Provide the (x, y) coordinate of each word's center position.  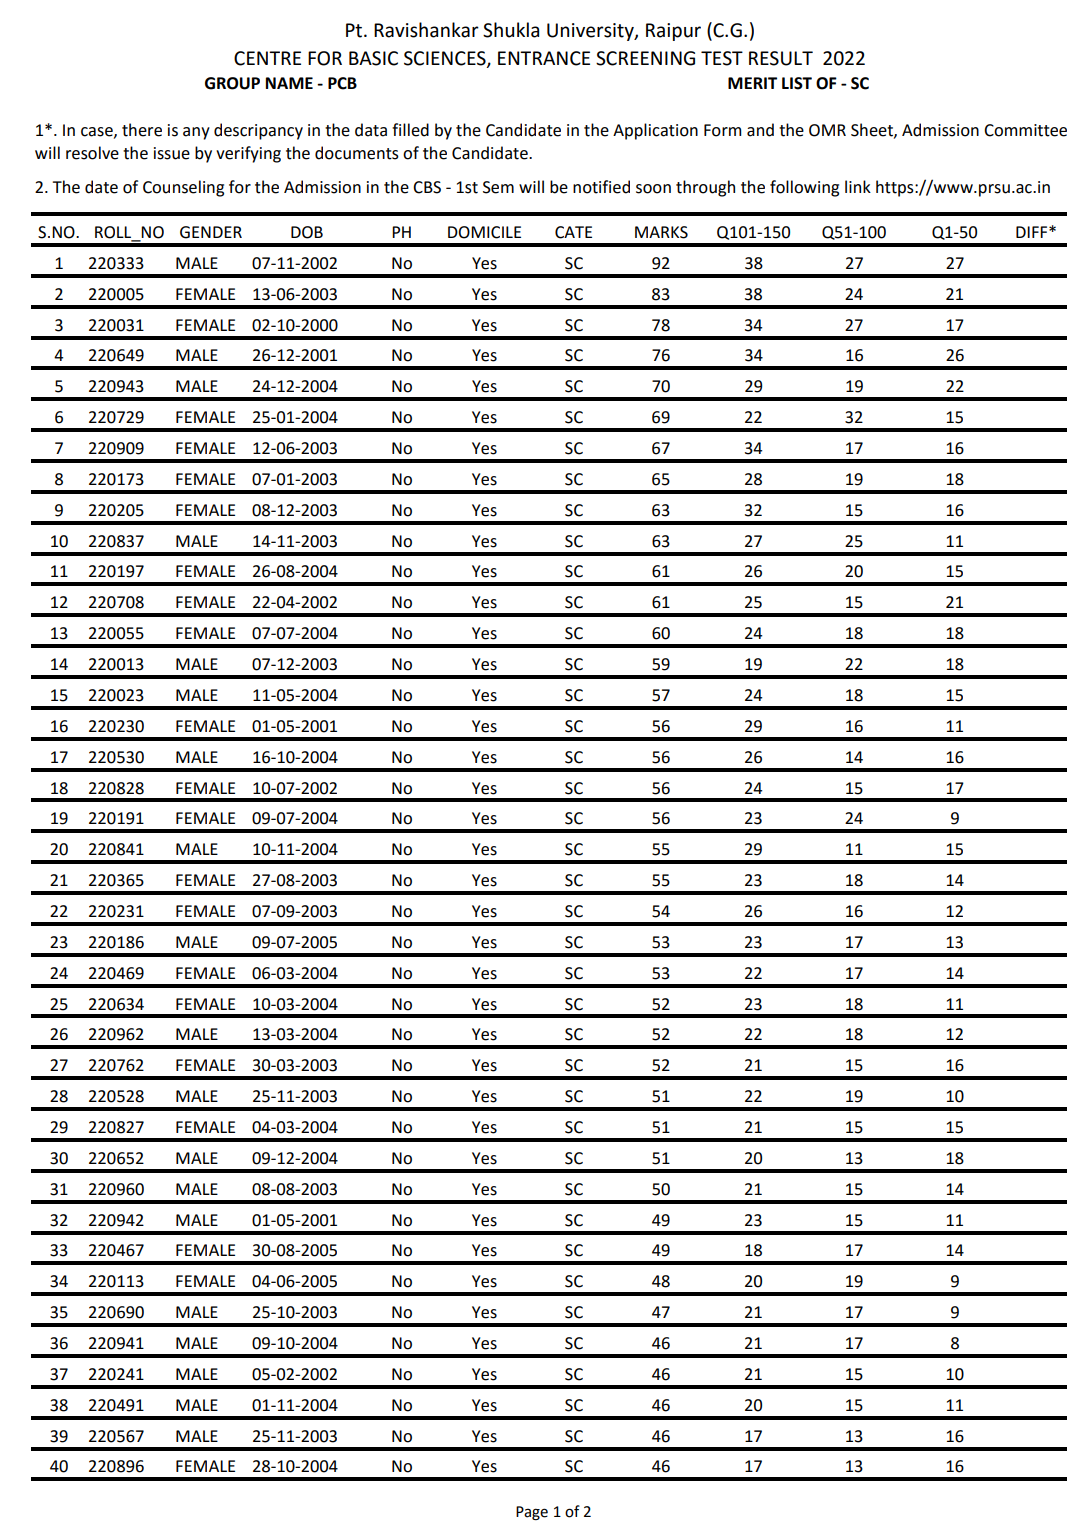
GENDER (211, 232)
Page (532, 1513)
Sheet (873, 130)
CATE (573, 232)
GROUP (232, 83)
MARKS (661, 232)
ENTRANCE (544, 58)
